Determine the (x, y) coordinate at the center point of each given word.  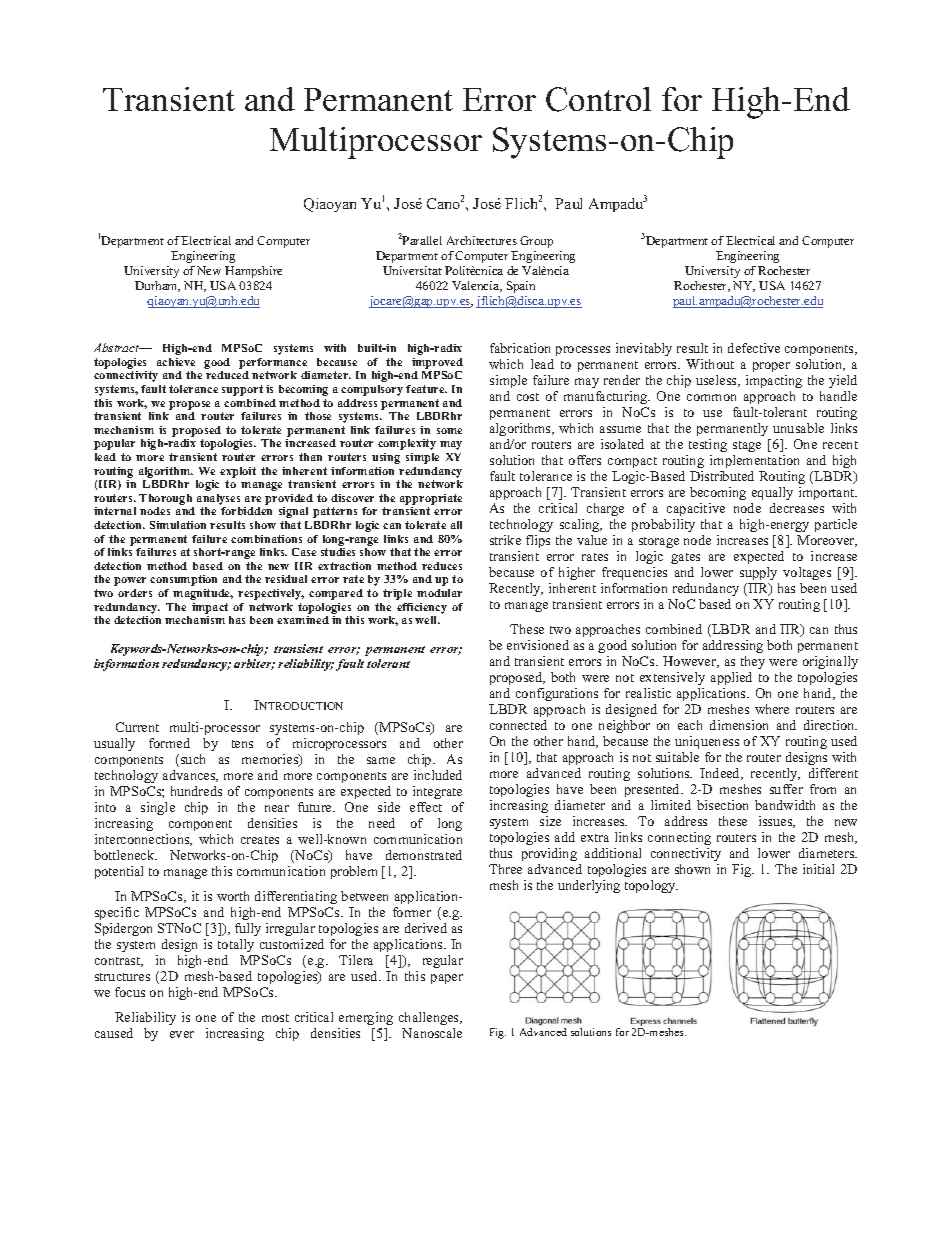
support (242, 390)
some (449, 431)
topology (651, 886)
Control (598, 99)
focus (130, 992)
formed (169, 743)
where (772, 709)
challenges (430, 1018)
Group (536, 242)
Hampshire (253, 272)
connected (518, 725)
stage (747, 446)
